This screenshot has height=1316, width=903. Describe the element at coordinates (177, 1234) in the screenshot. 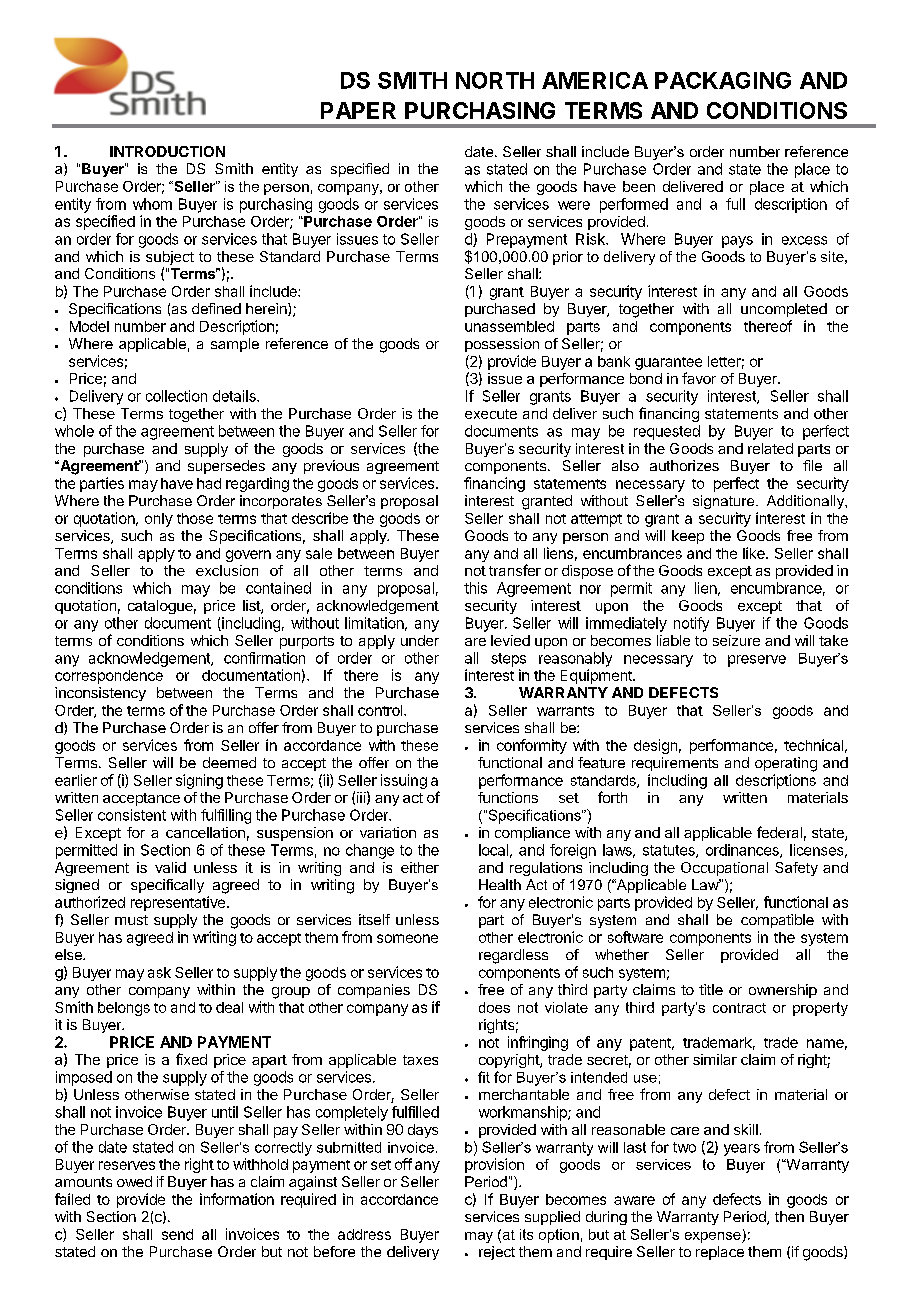

I see `send` at that location.
